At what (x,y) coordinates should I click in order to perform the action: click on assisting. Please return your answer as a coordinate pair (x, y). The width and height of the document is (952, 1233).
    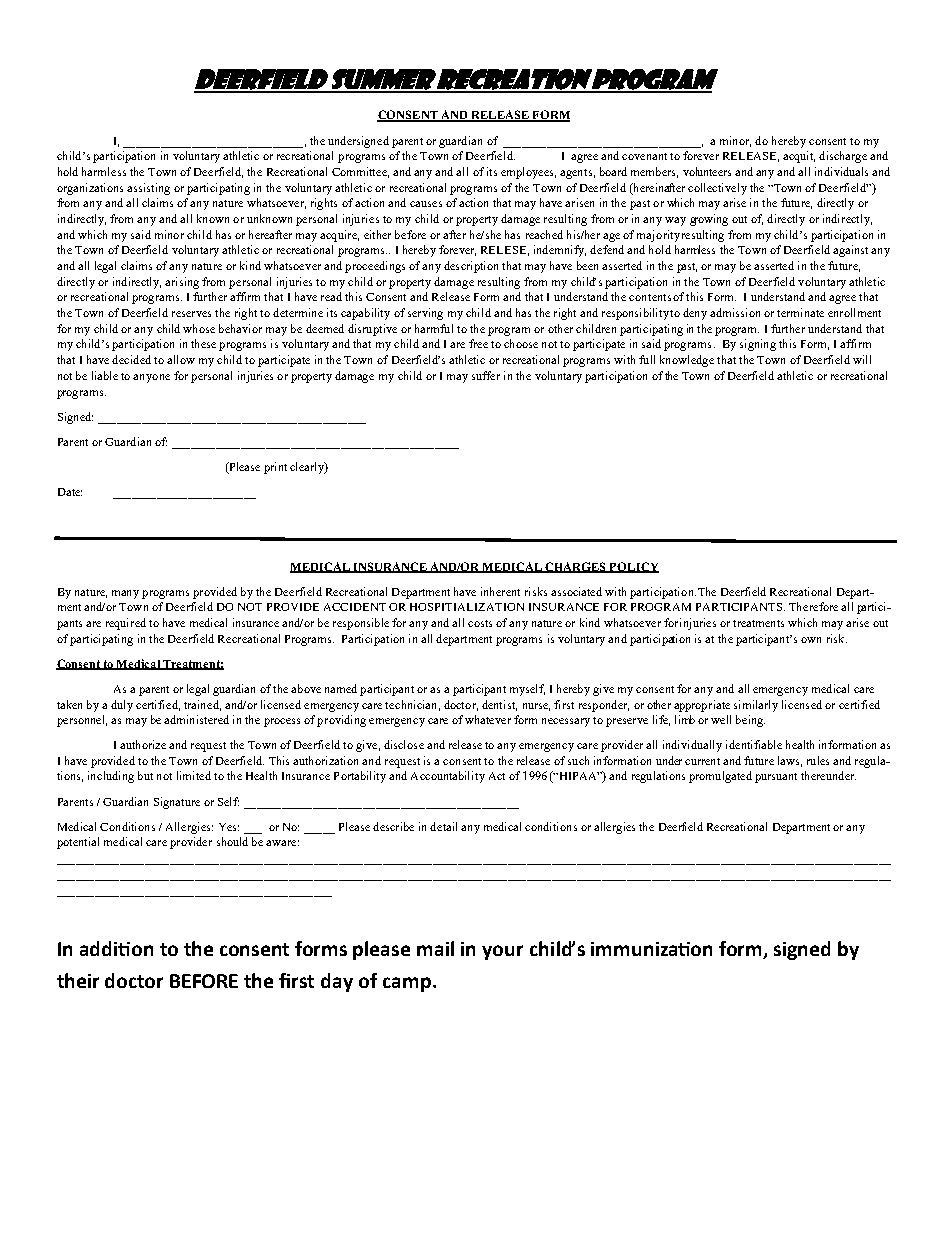
    Looking at the image, I should click on (148, 189).
